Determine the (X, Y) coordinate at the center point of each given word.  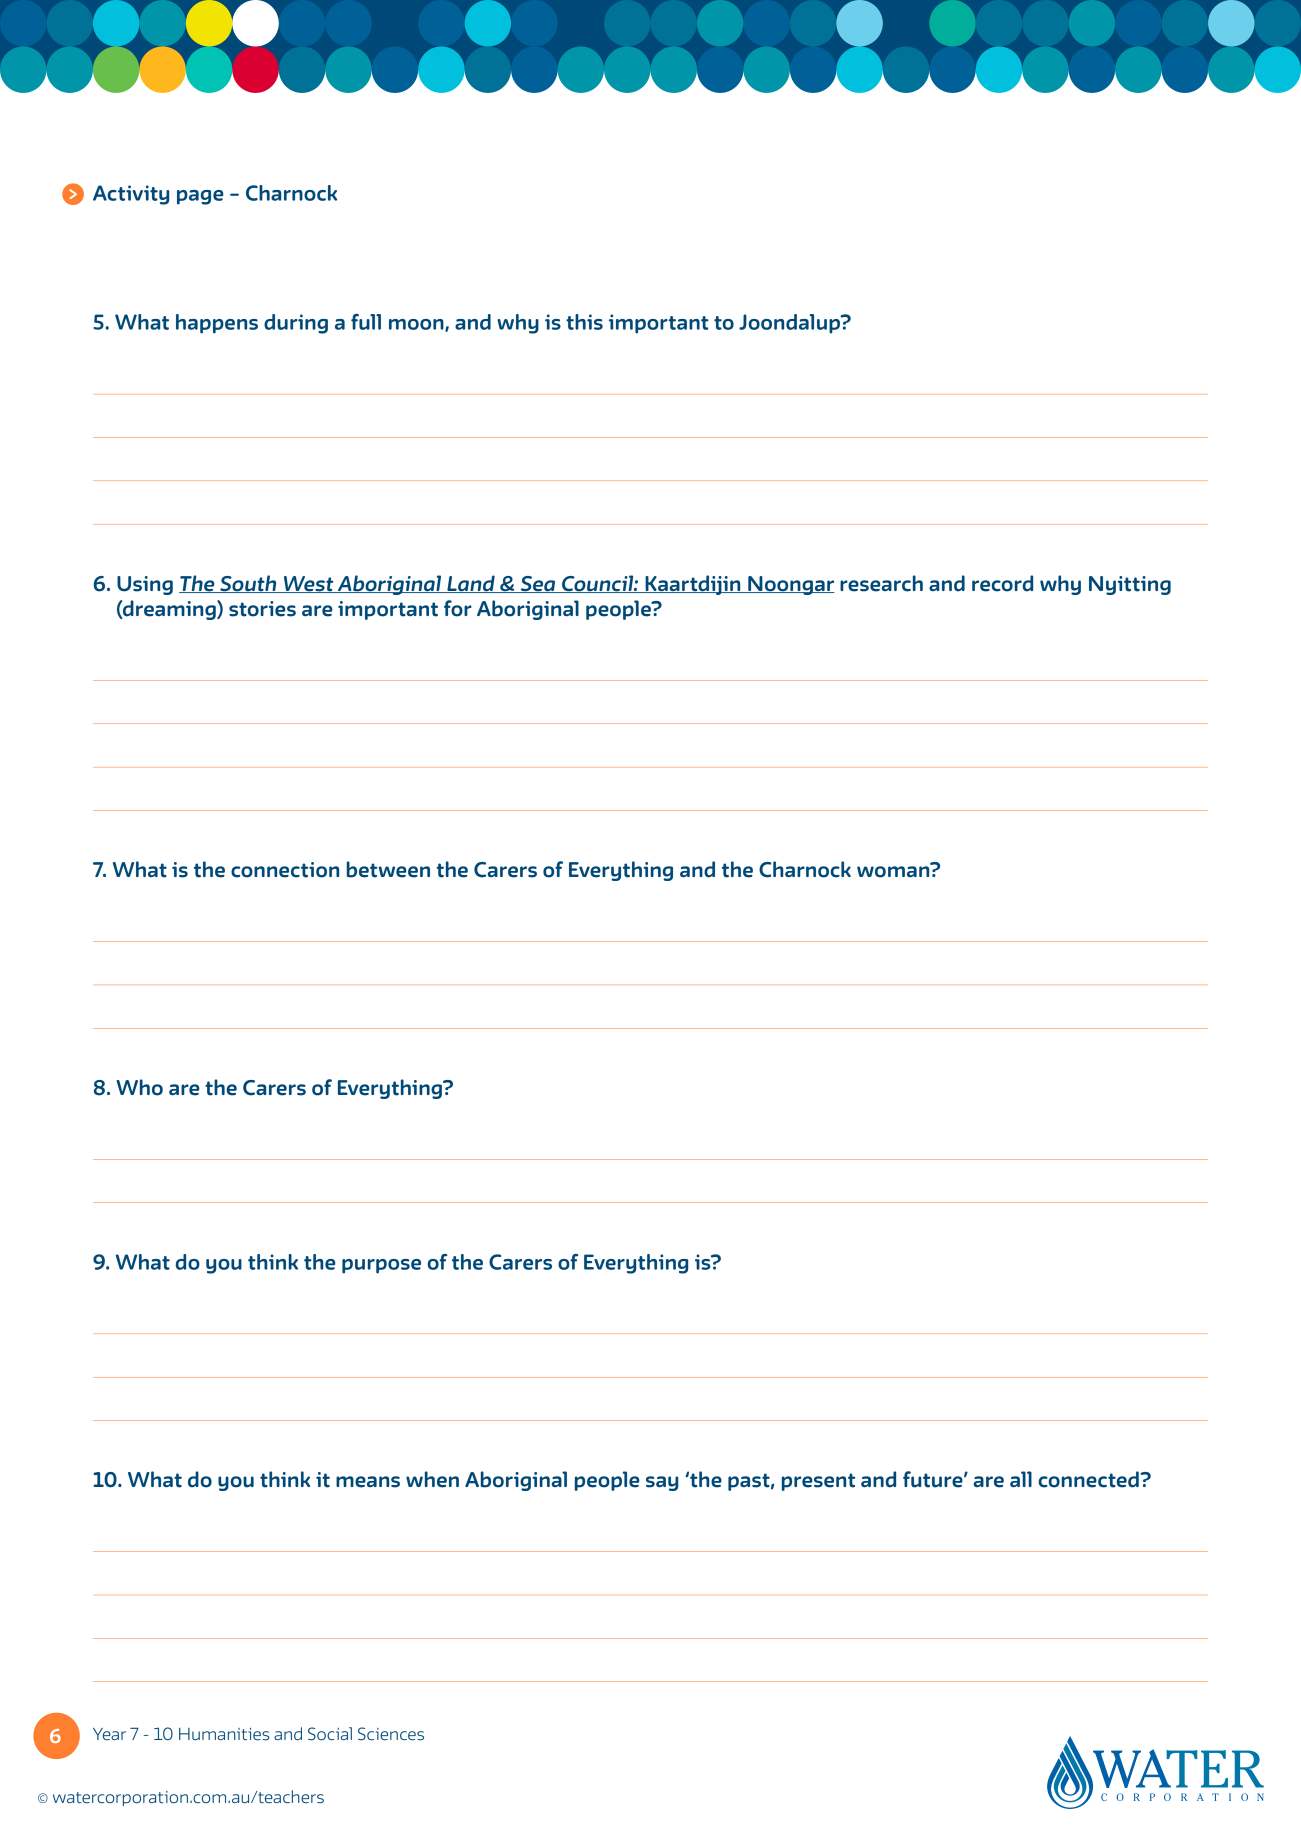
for (458, 608)
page (200, 197)
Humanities (224, 1734)
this (584, 322)
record (1002, 583)
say (662, 1483)
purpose (381, 1266)
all (1021, 1479)
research (881, 583)
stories (262, 609)
